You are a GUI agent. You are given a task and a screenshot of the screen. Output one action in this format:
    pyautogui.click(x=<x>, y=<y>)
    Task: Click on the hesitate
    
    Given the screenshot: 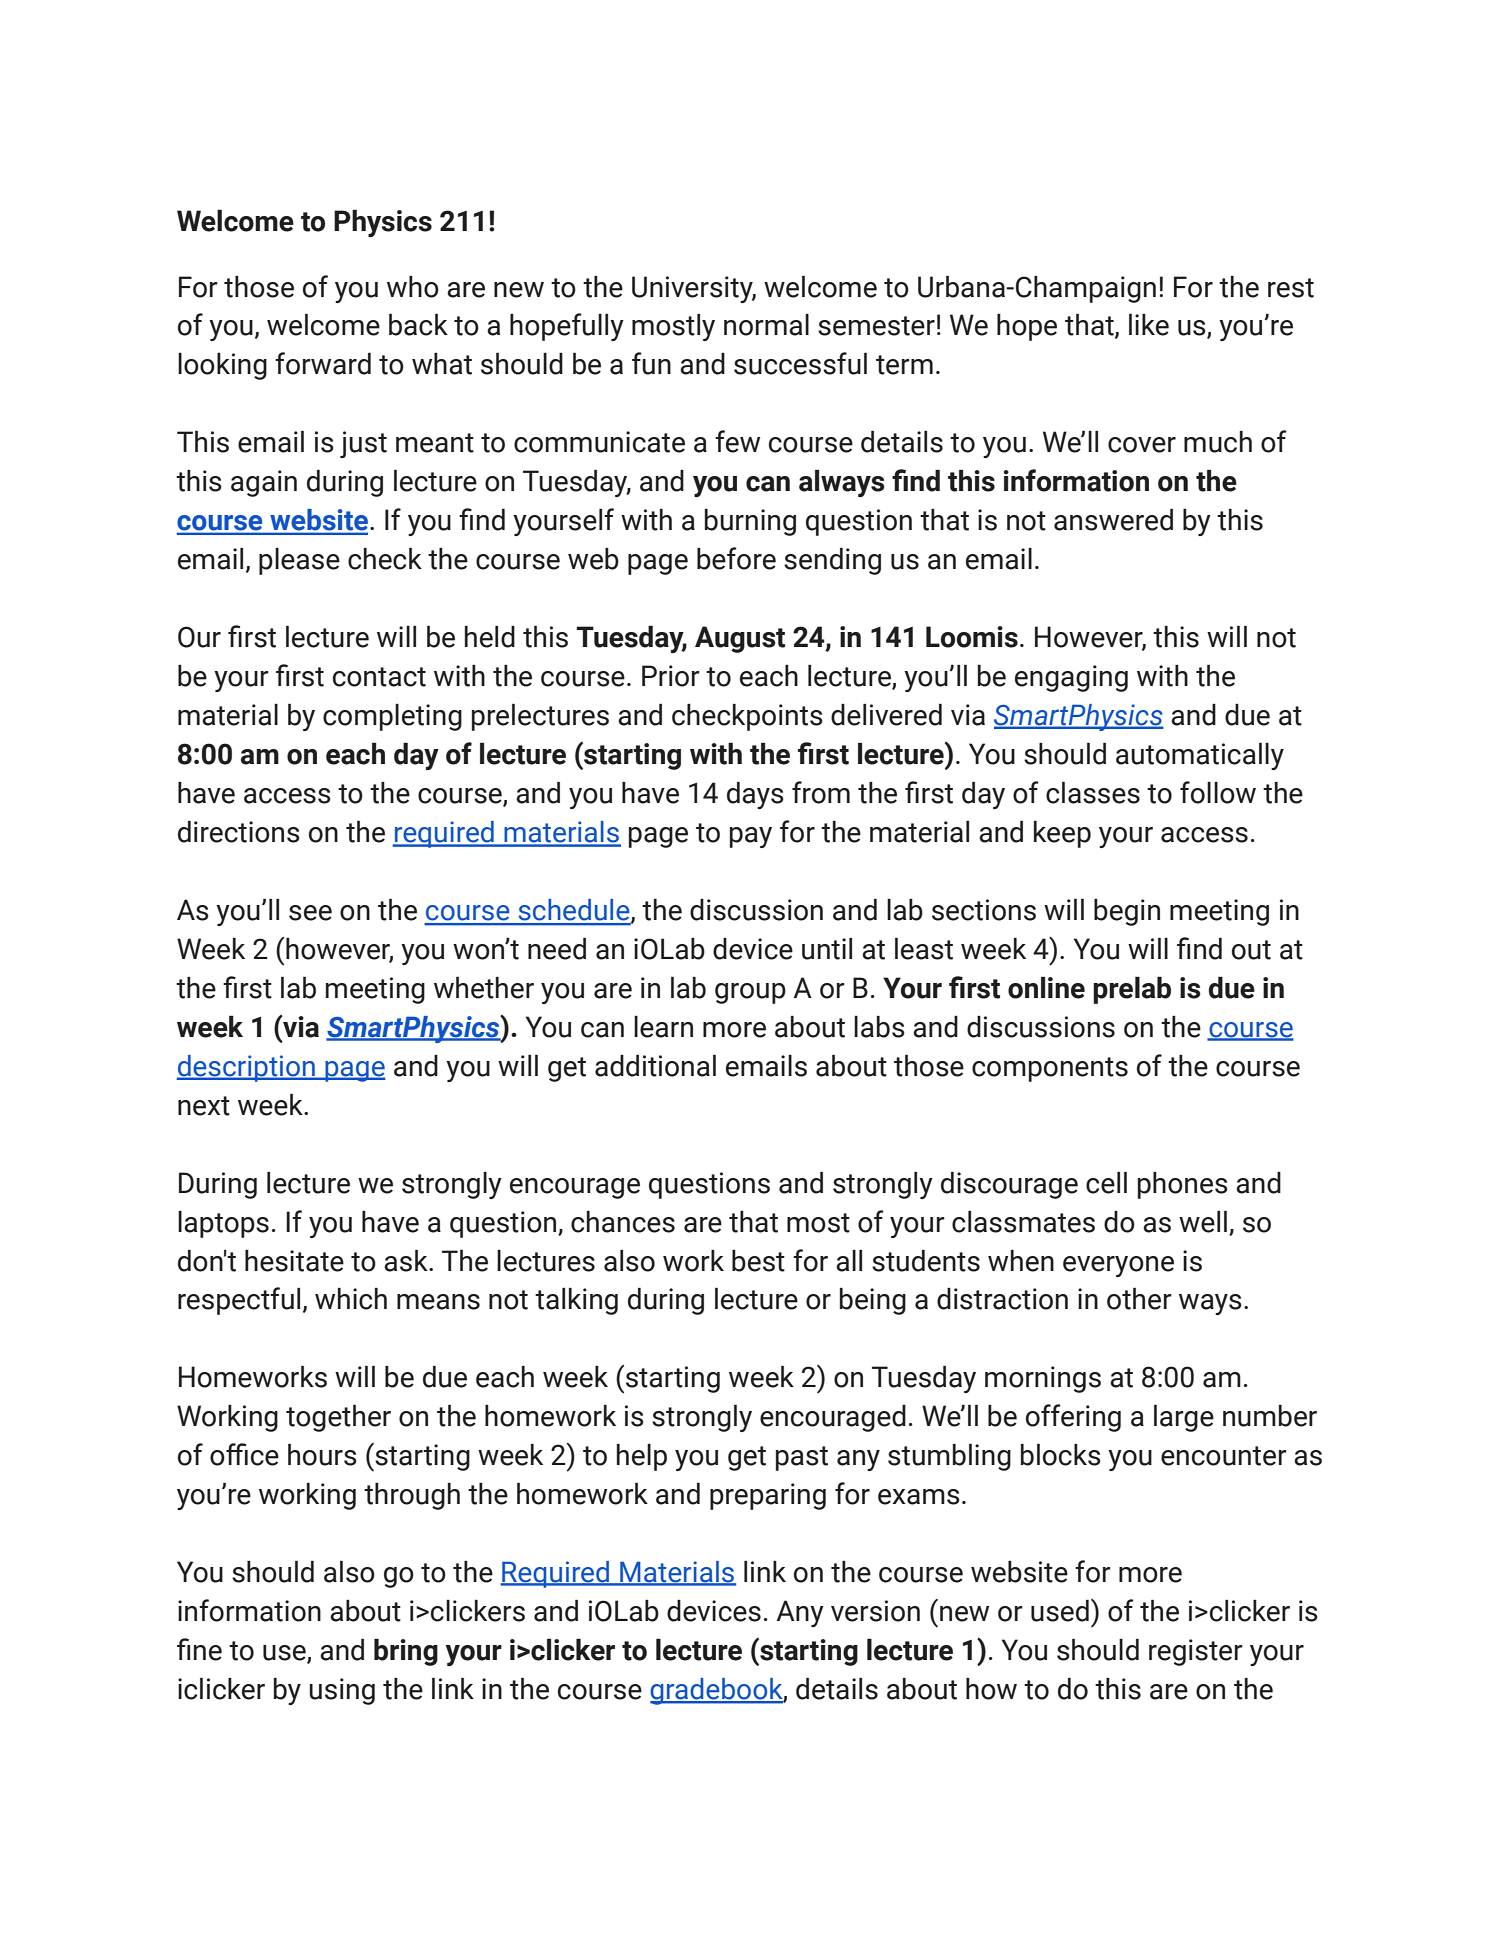 What is the action you would take?
    pyautogui.click(x=294, y=1261)
